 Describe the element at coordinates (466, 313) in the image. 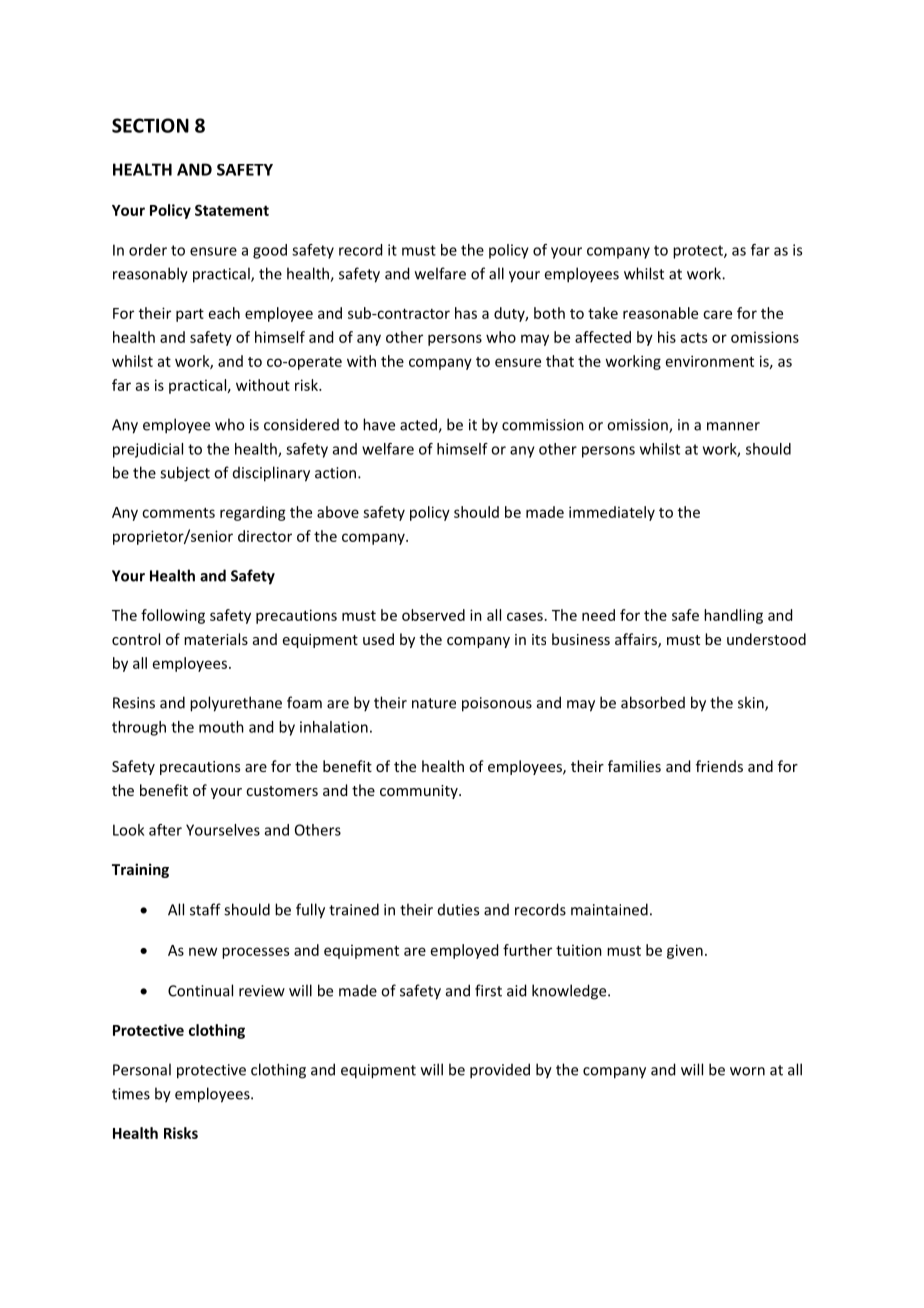

I see `has` at that location.
